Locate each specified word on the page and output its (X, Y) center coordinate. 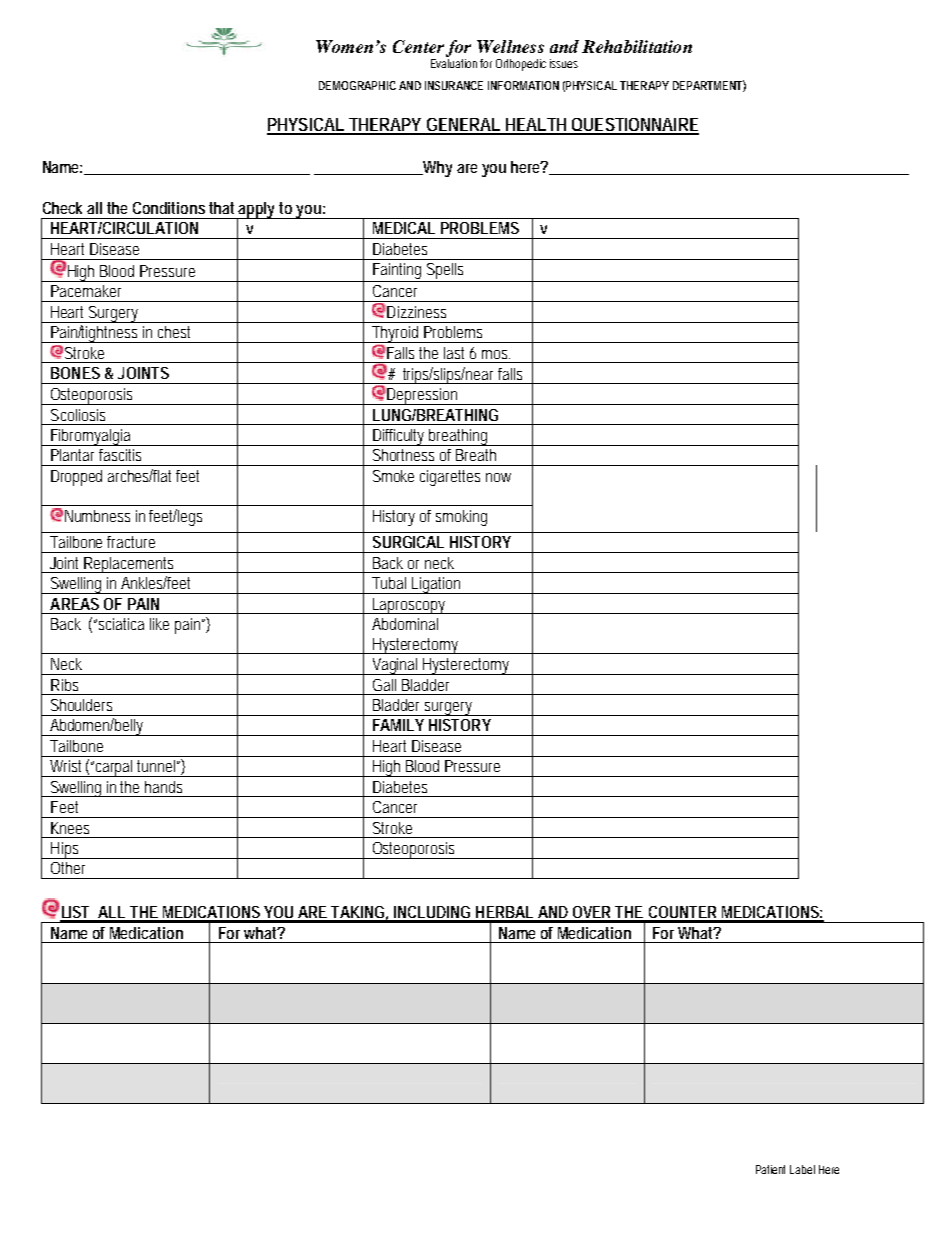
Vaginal (395, 666)
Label (802, 1169)
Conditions (169, 208)
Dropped (76, 478)
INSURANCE (454, 85)
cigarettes (450, 478)
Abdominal (405, 624)
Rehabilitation (637, 46)
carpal (115, 768)
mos (496, 354)
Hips (65, 850)
